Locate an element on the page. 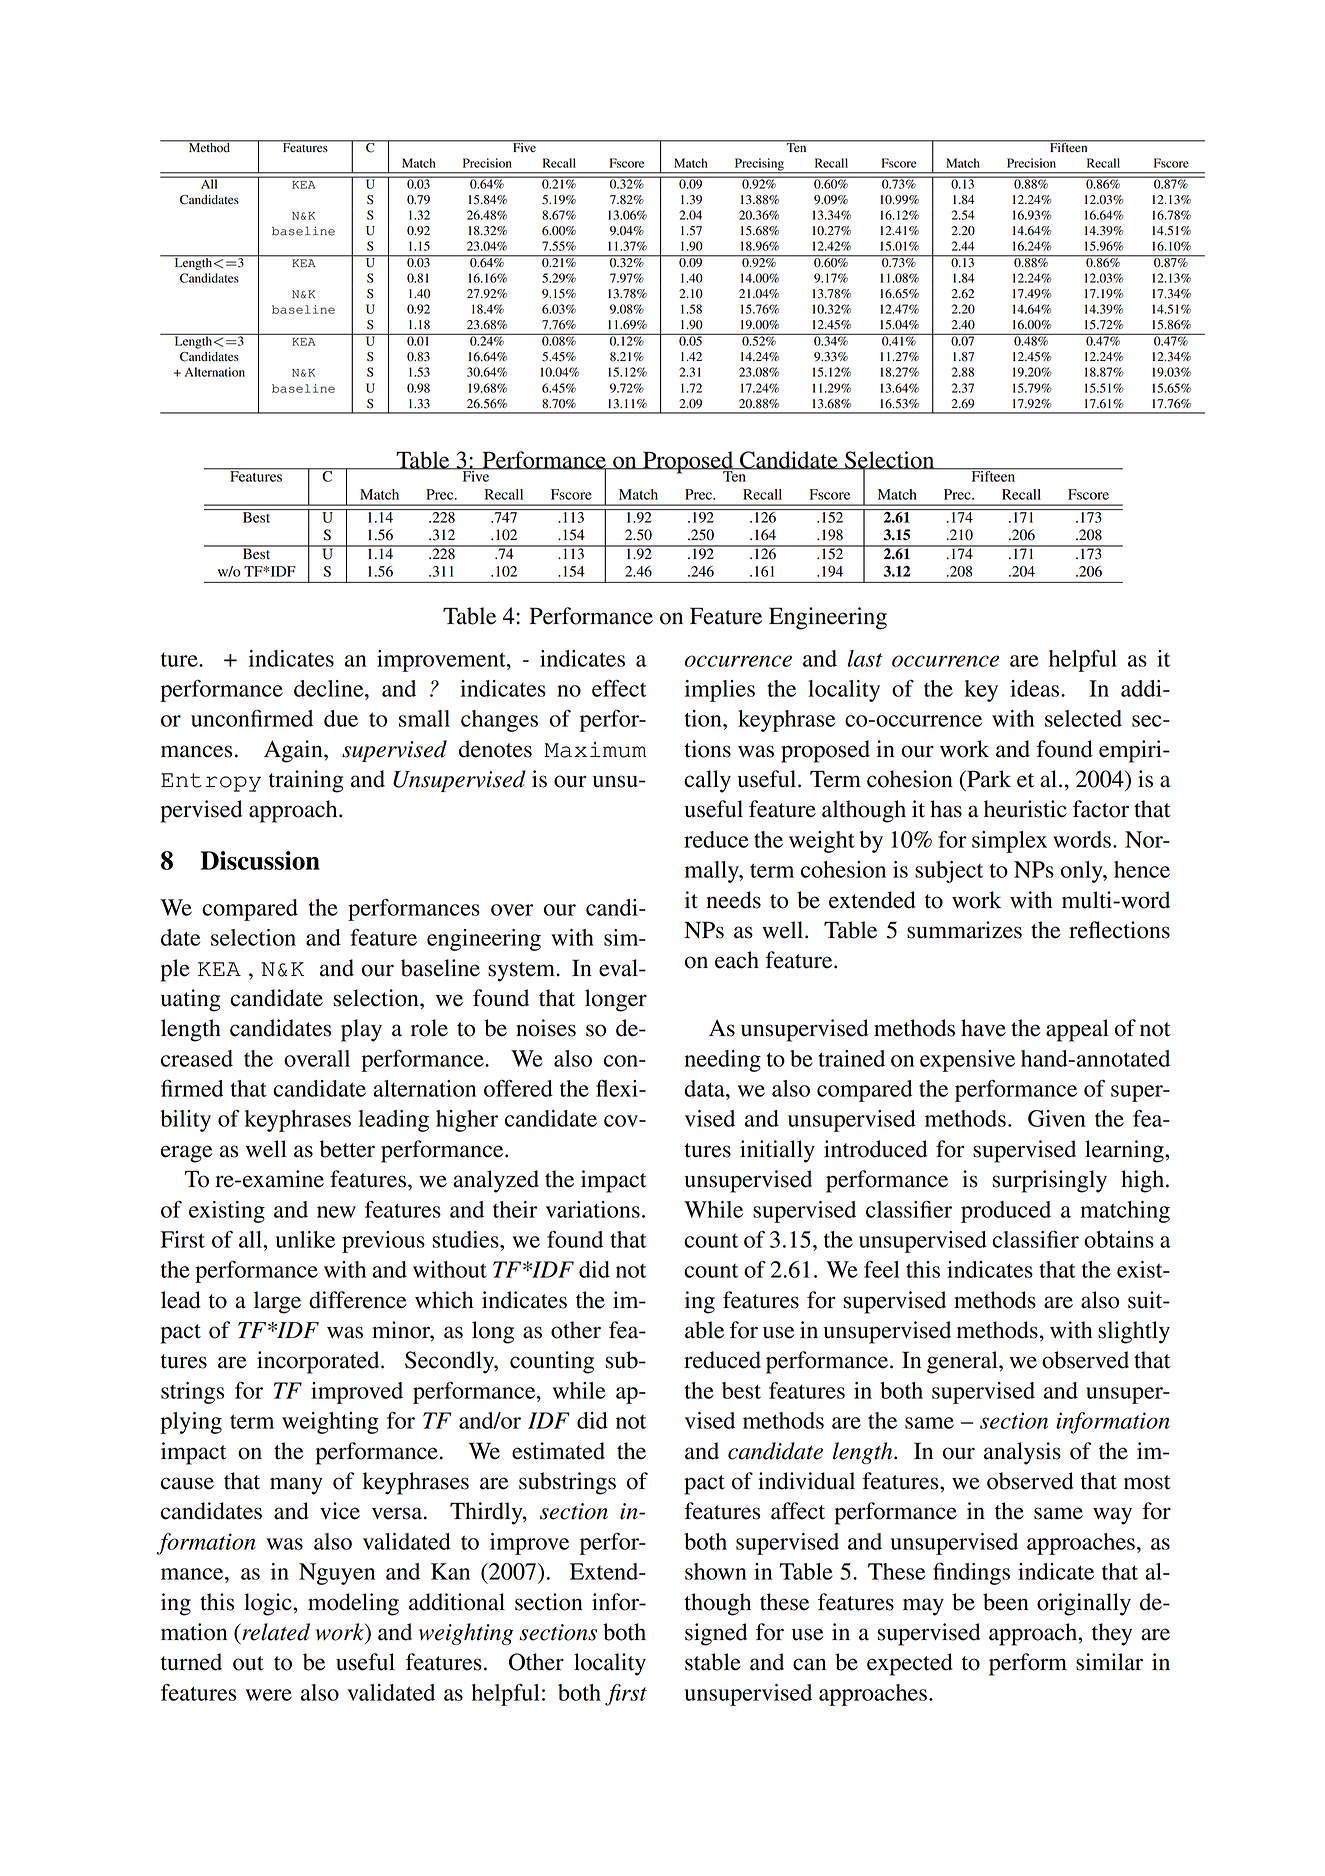 The height and width of the image is (1876, 1325). were is located at coordinates (268, 1695).
